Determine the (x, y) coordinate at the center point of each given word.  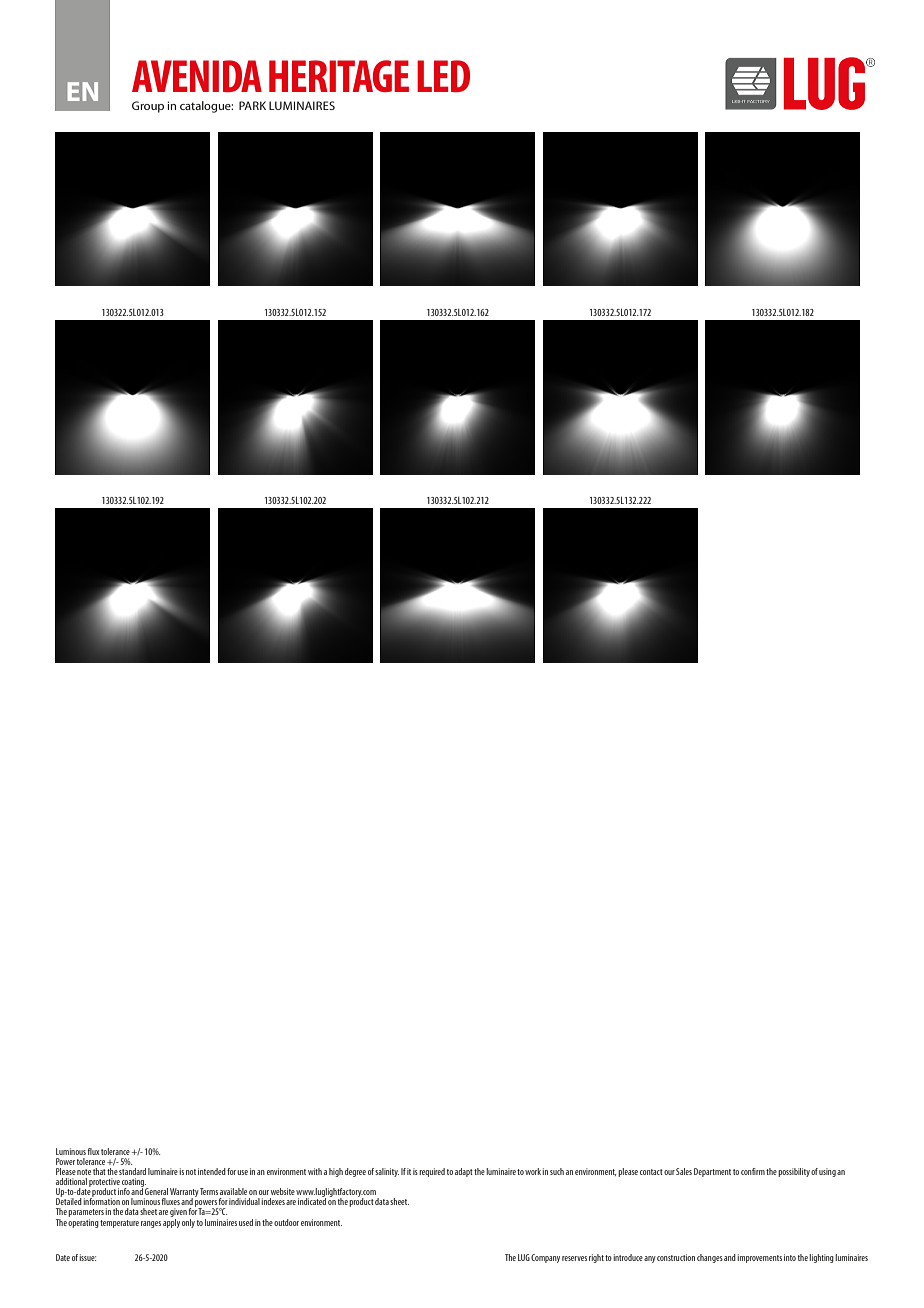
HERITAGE (339, 76)
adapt (464, 1172)
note (84, 1172)
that (99, 1171)
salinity (387, 1172)
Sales (684, 1171)
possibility (794, 1172)
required (432, 1172)
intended (212, 1171)
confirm (753, 1171)
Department (712, 1172)
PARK (252, 105)
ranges (151, 1224)
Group (148, 107)
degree (355, 1172)
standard (132, 1171)
